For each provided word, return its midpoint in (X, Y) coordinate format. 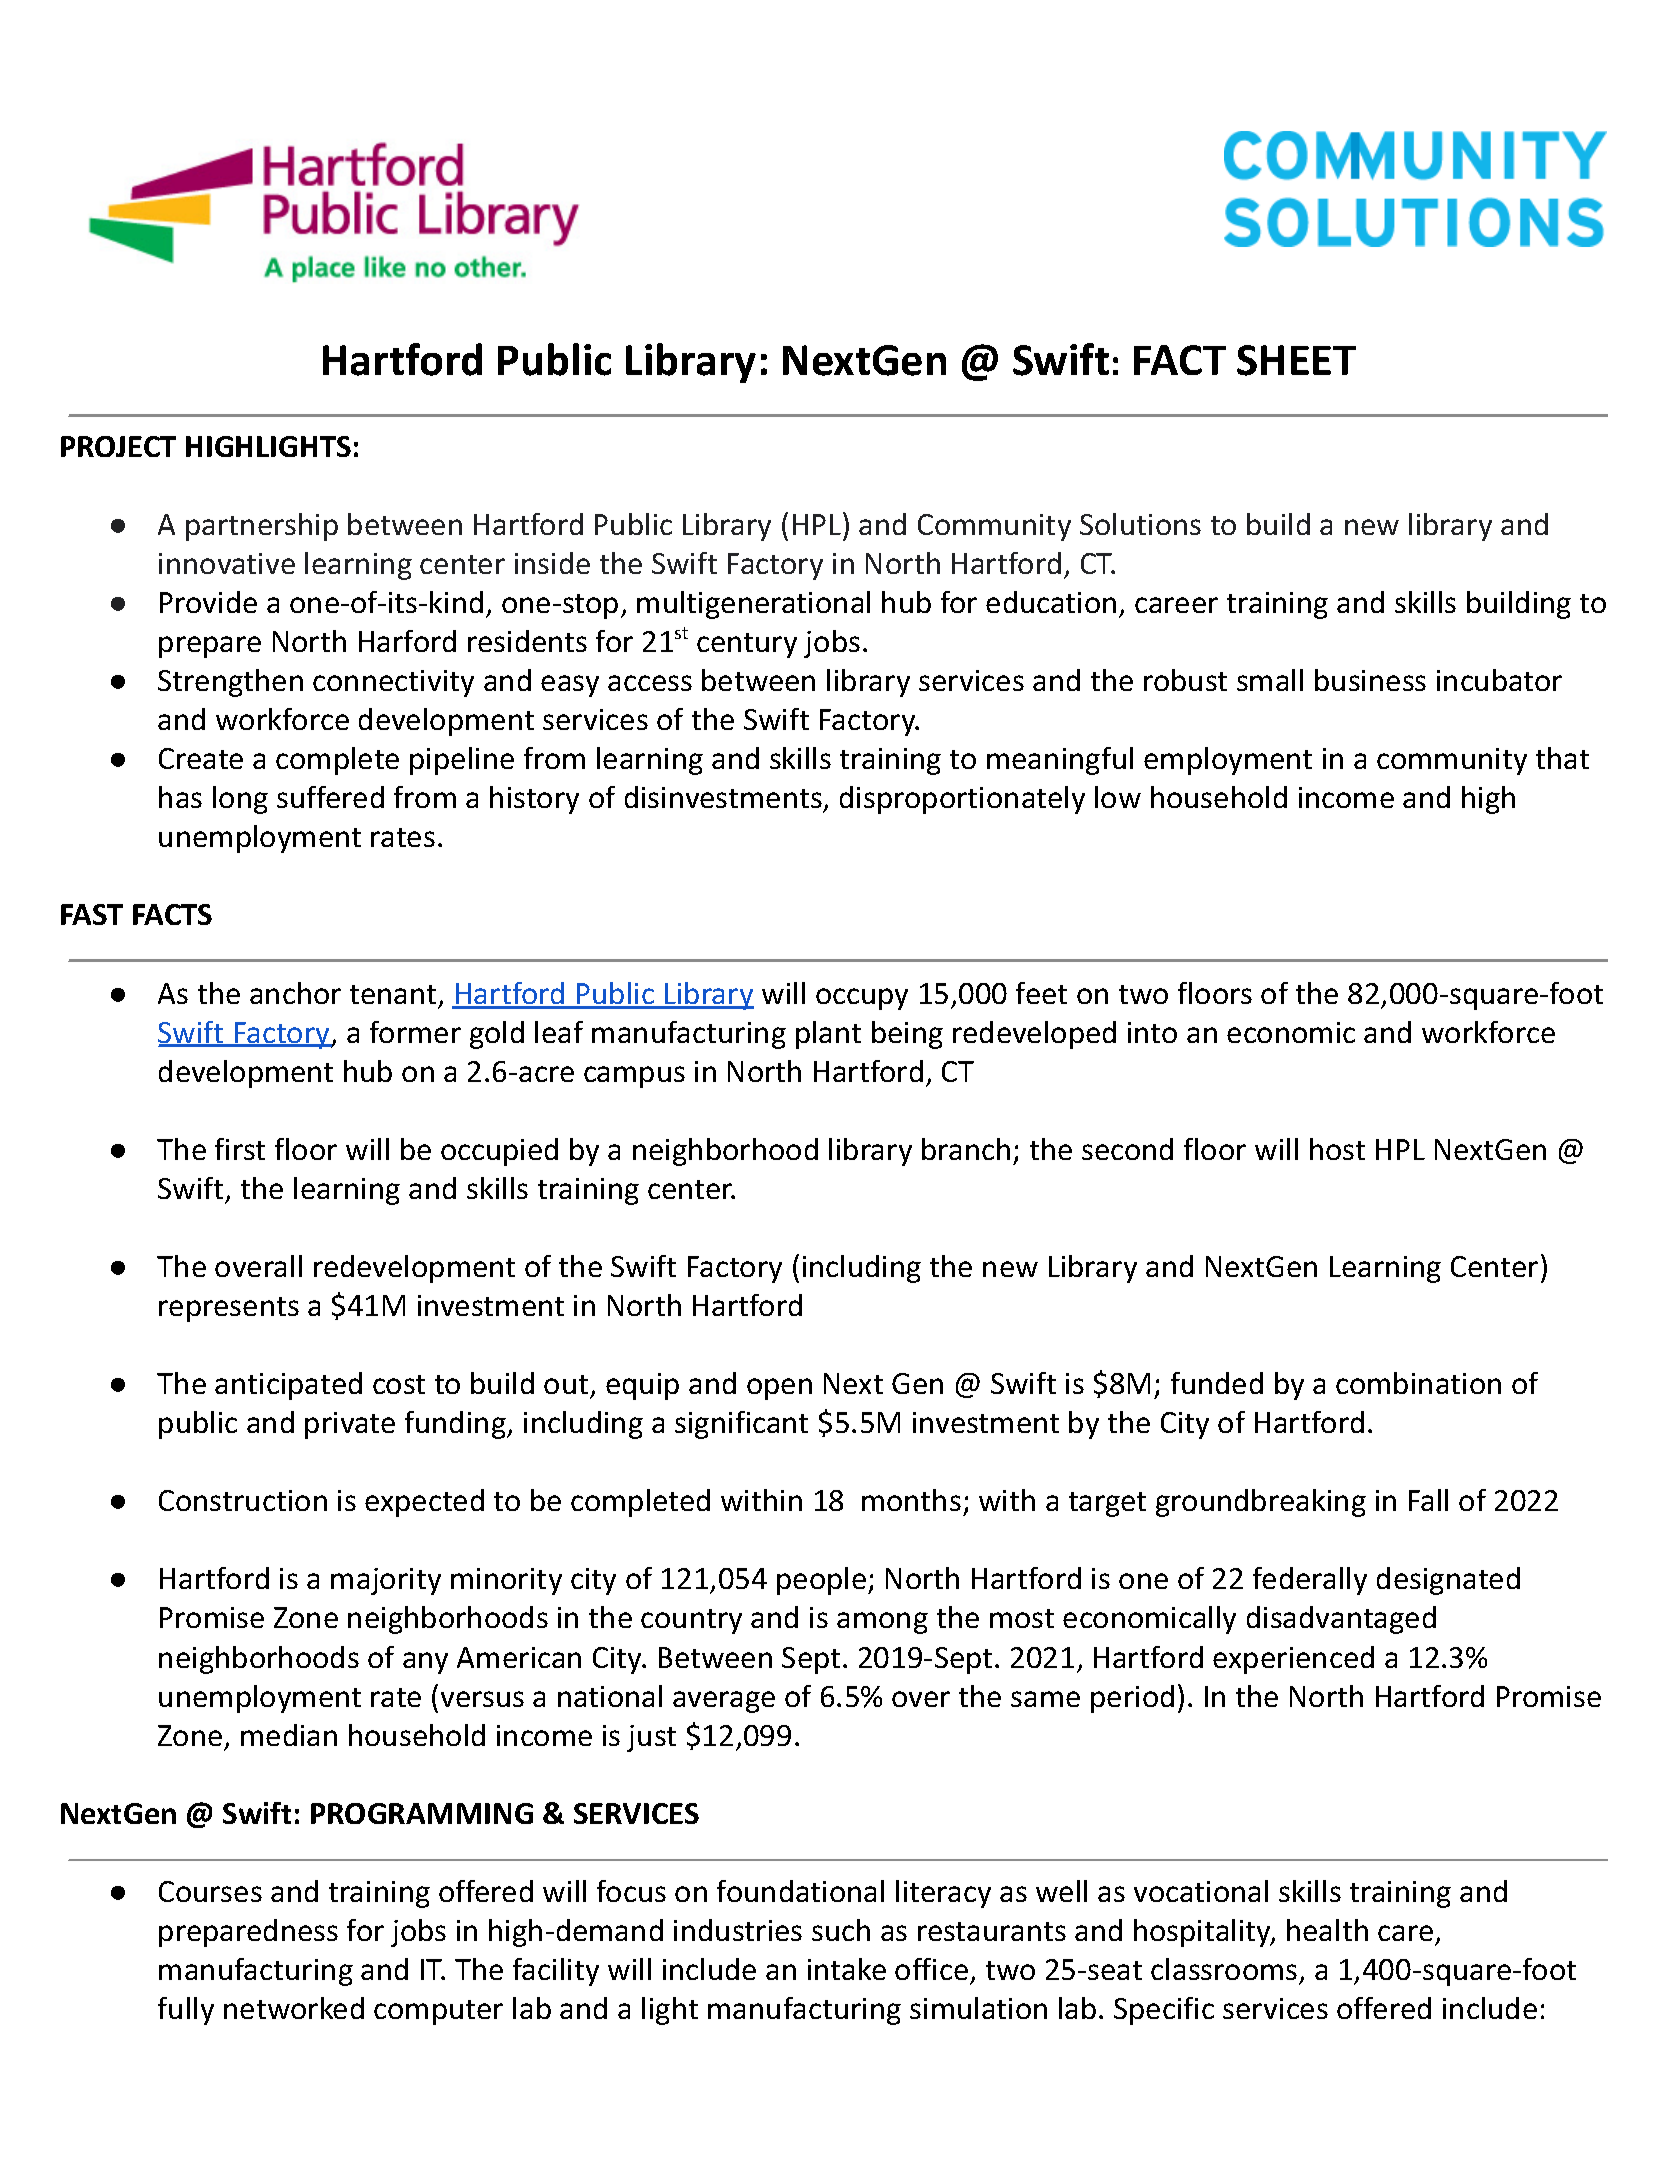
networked (294, 2008)
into (1152, 1032)
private (350, 1425)
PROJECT (118, 446)
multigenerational (753, 605)
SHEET (1296, 360)
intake (847, 1969)
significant (741, 1425)
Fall (1428, 1500)
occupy (862, 999)
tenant (393, 994)
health (1327, 1930)
